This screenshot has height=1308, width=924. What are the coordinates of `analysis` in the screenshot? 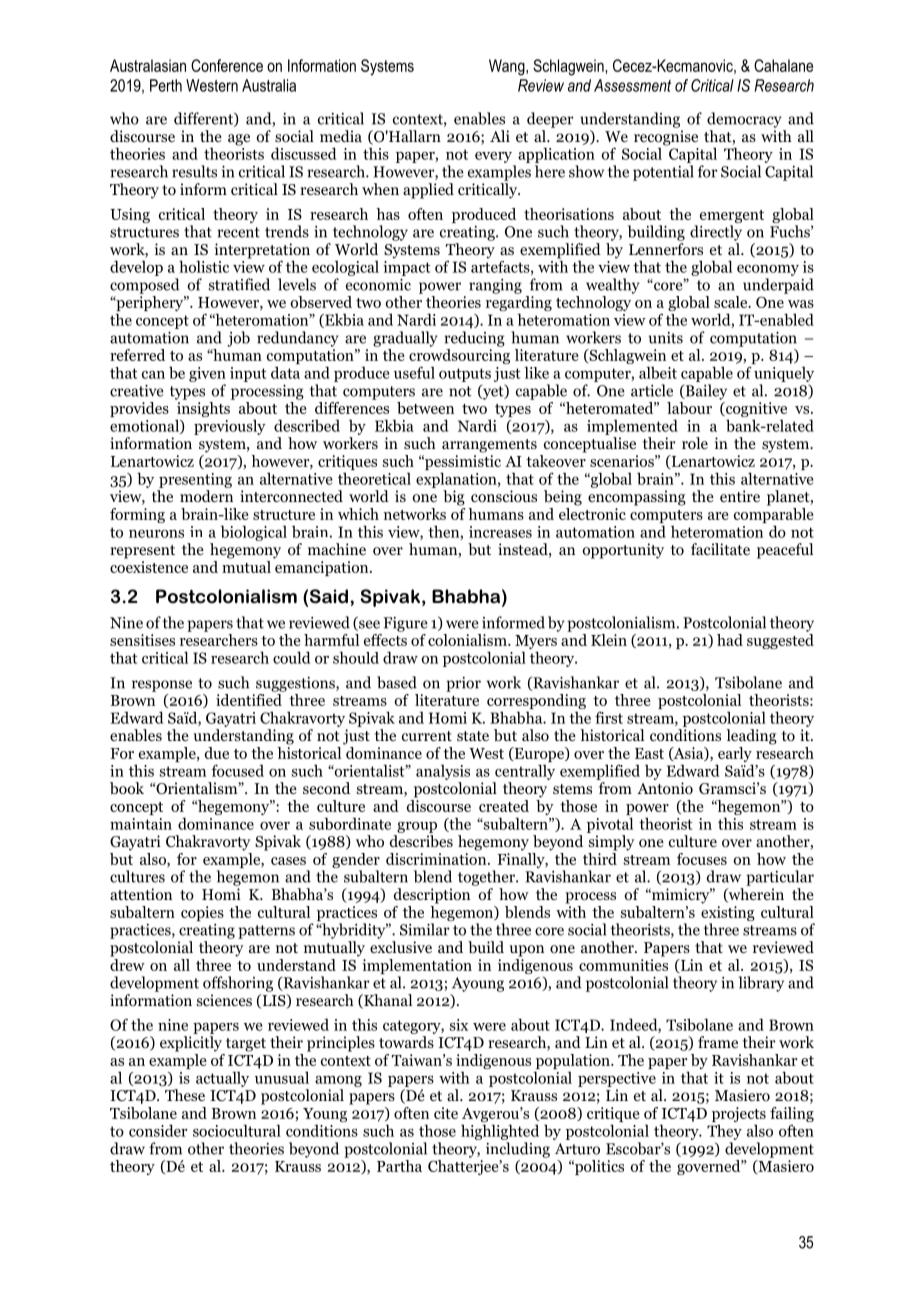 It's located at (443, 772).
